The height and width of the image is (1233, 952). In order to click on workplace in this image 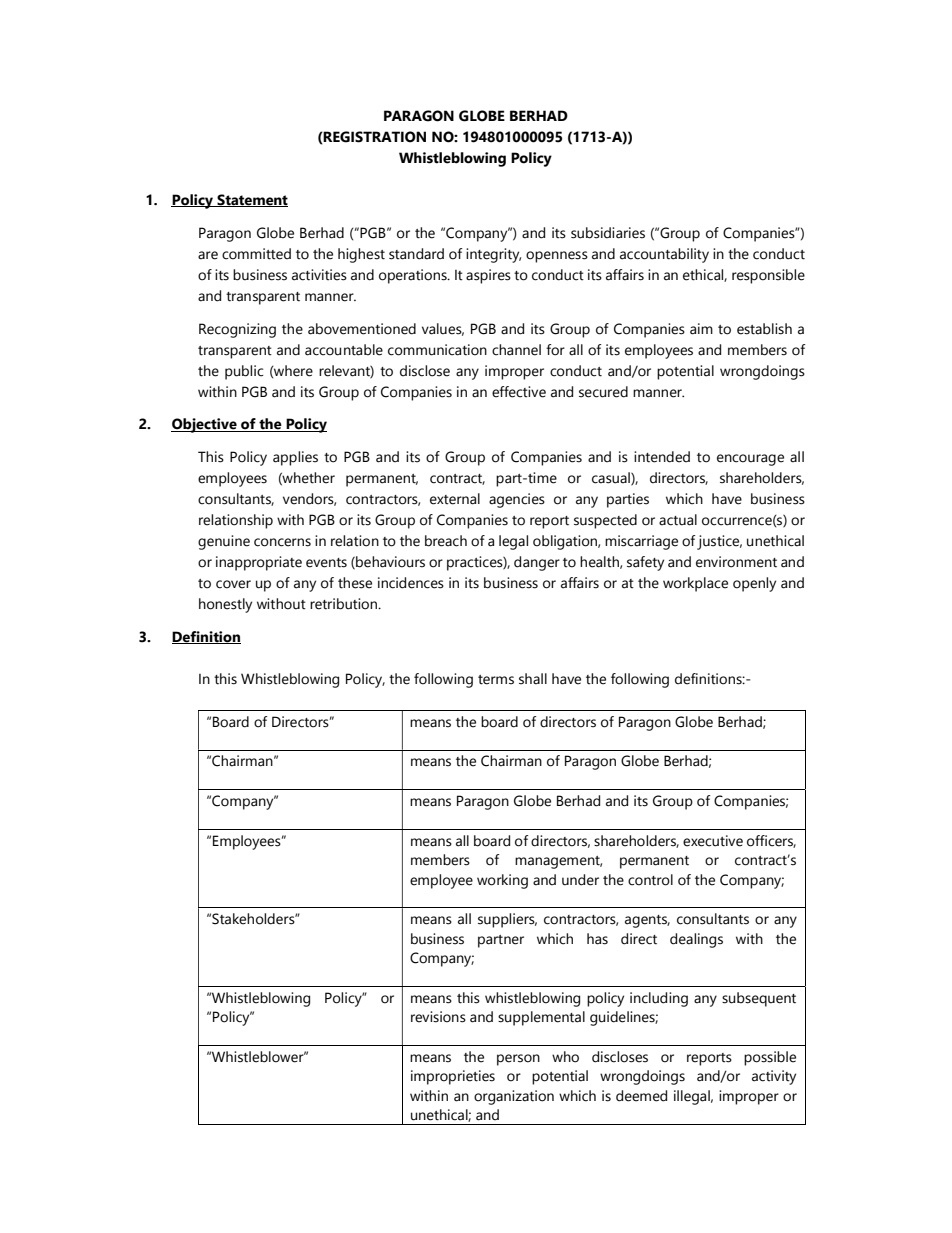, I will do `click(695, 584)`.
